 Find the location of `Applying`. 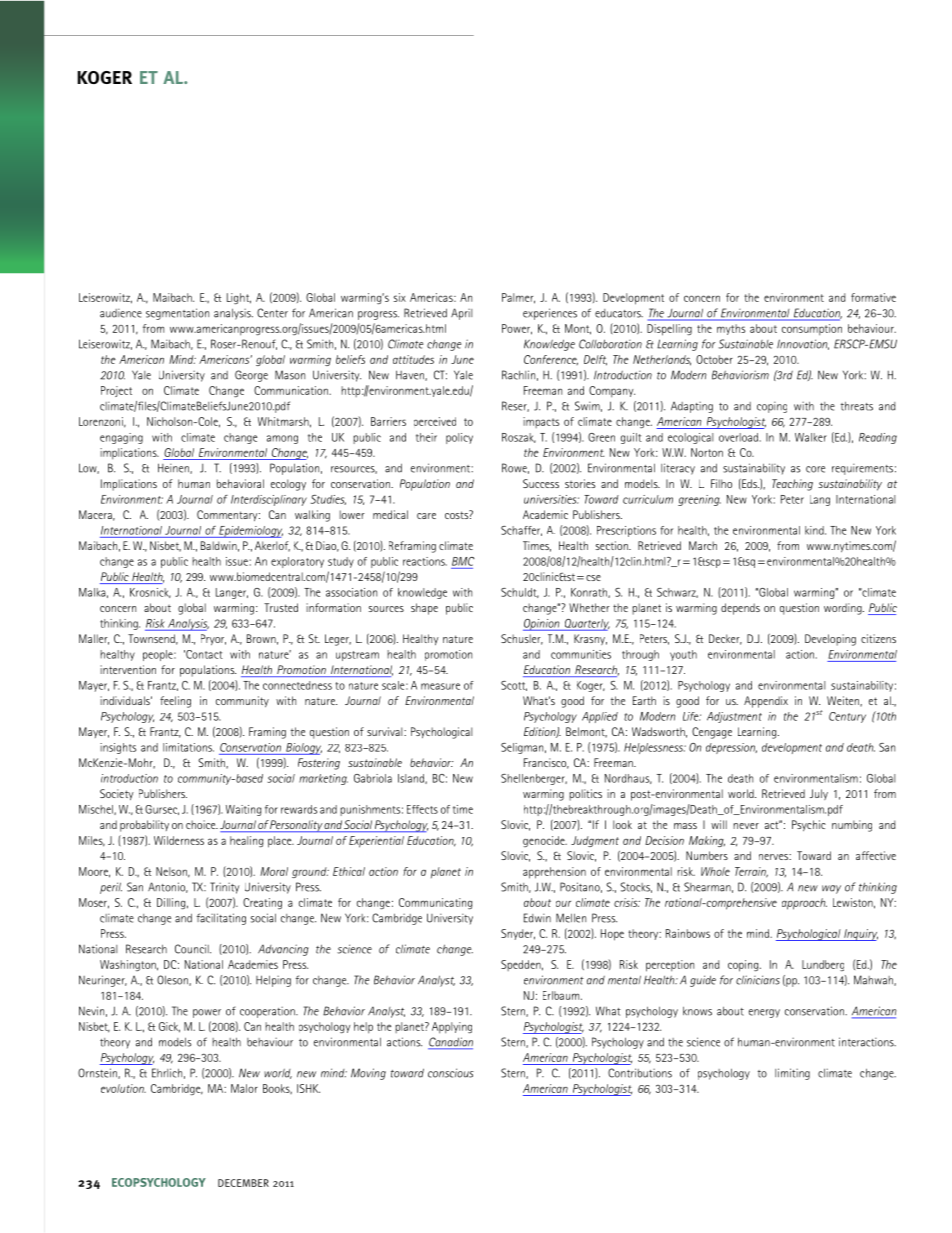

Applying is located at coordinates (452, 1028).
